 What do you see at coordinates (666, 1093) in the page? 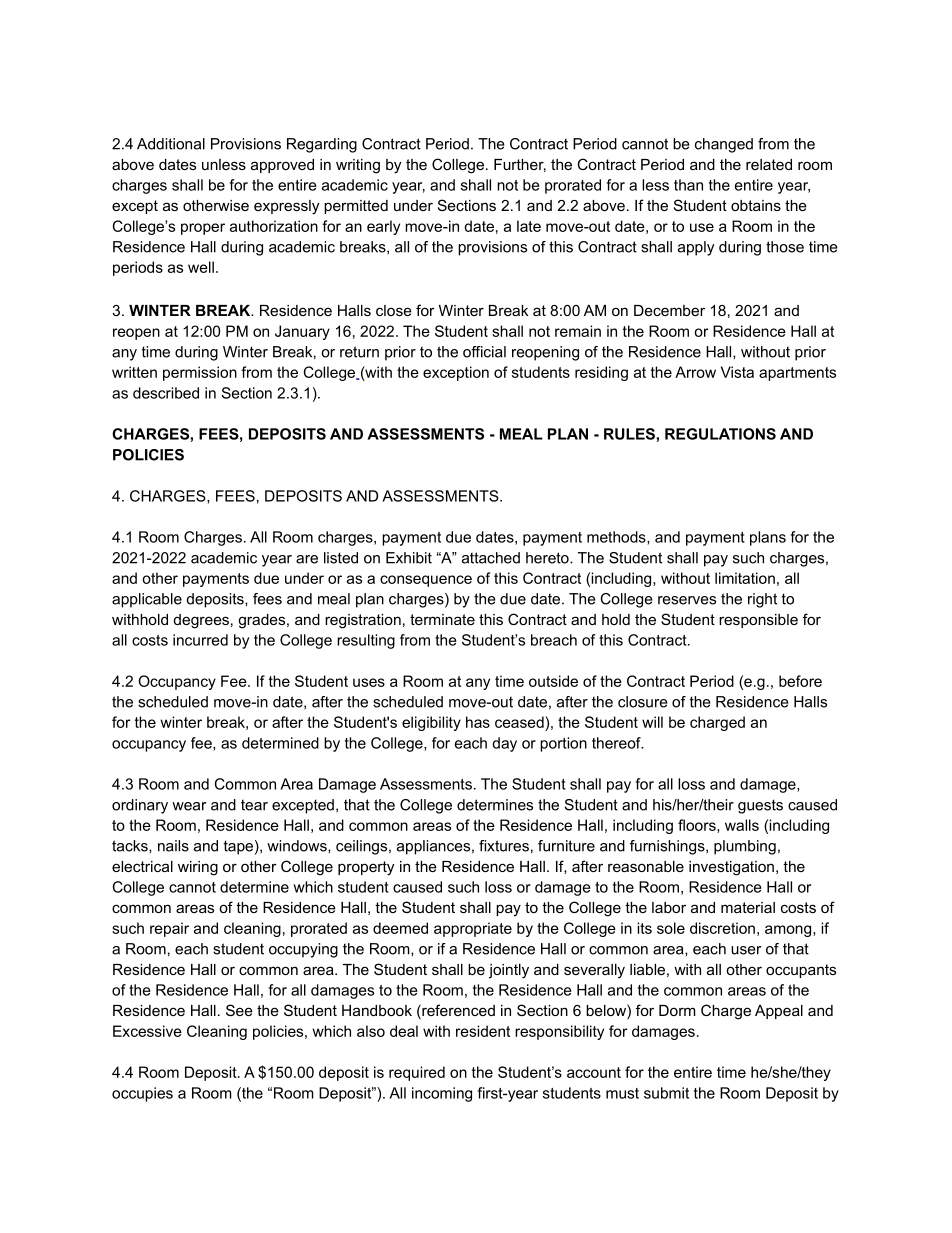
I see `submit` at bounding box center [666, 1093].
